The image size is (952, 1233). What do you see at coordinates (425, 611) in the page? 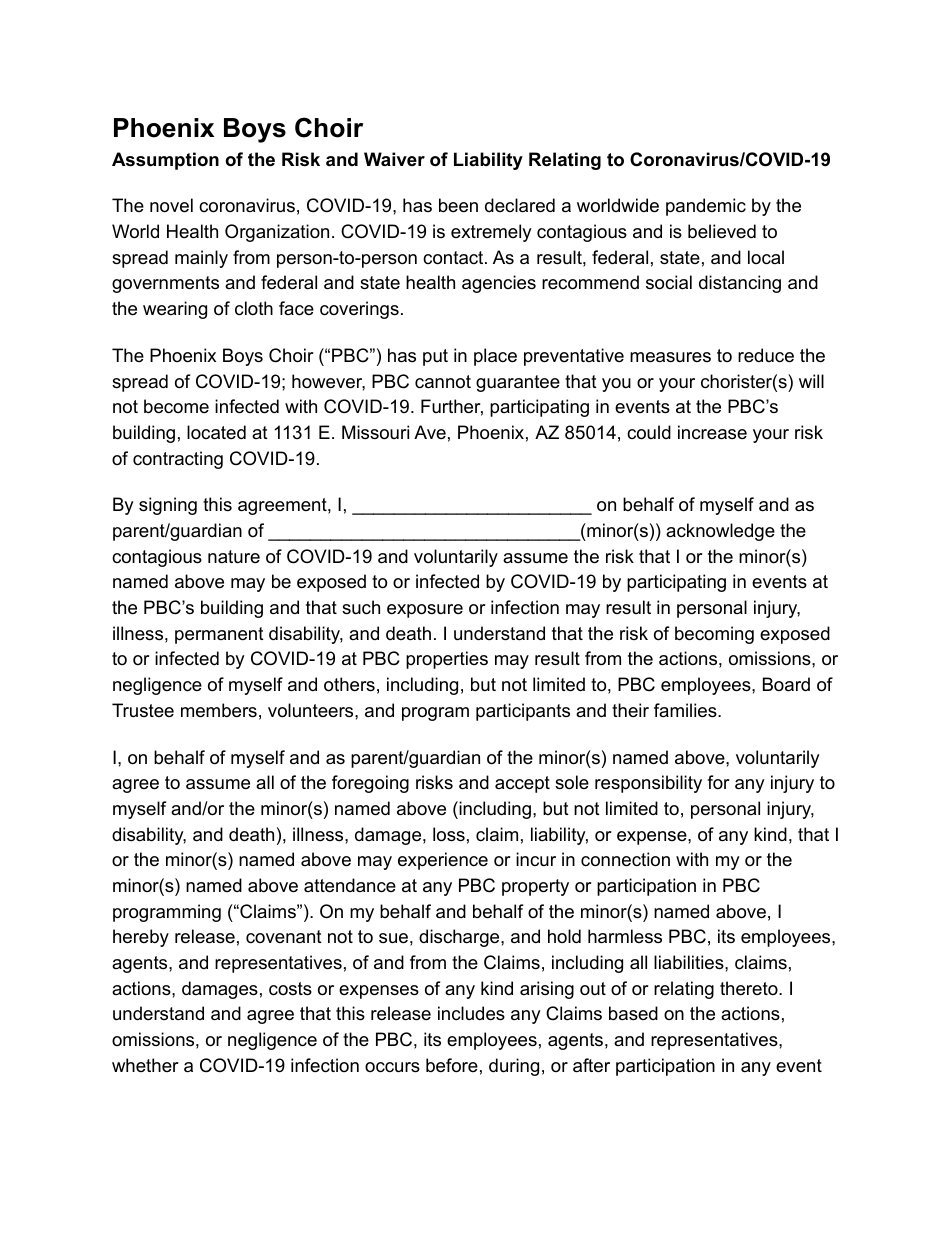
I see `exposure` at bounding box center [425, 611].
